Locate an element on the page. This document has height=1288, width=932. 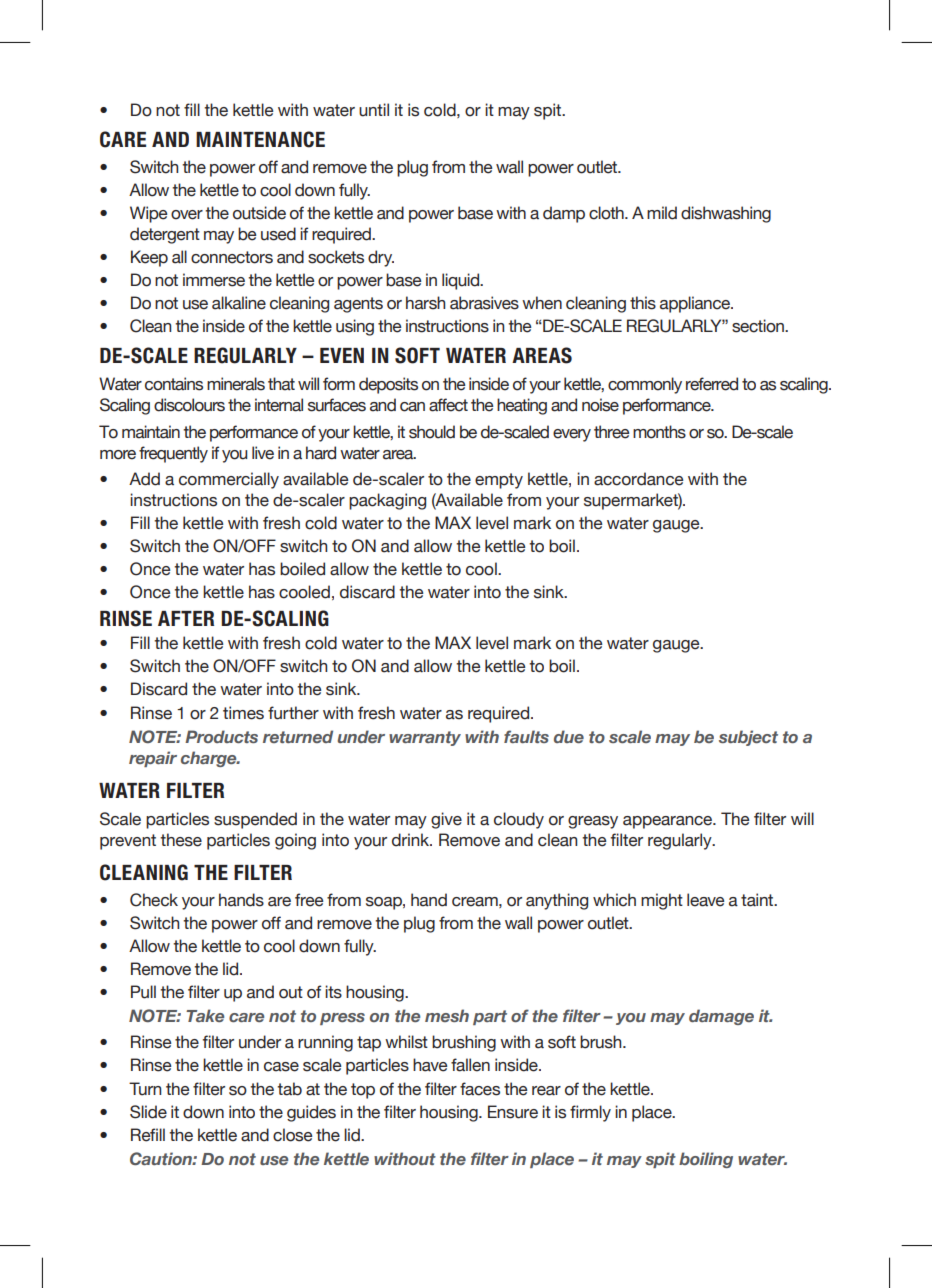
mild is located at coordinates (662, 213).
